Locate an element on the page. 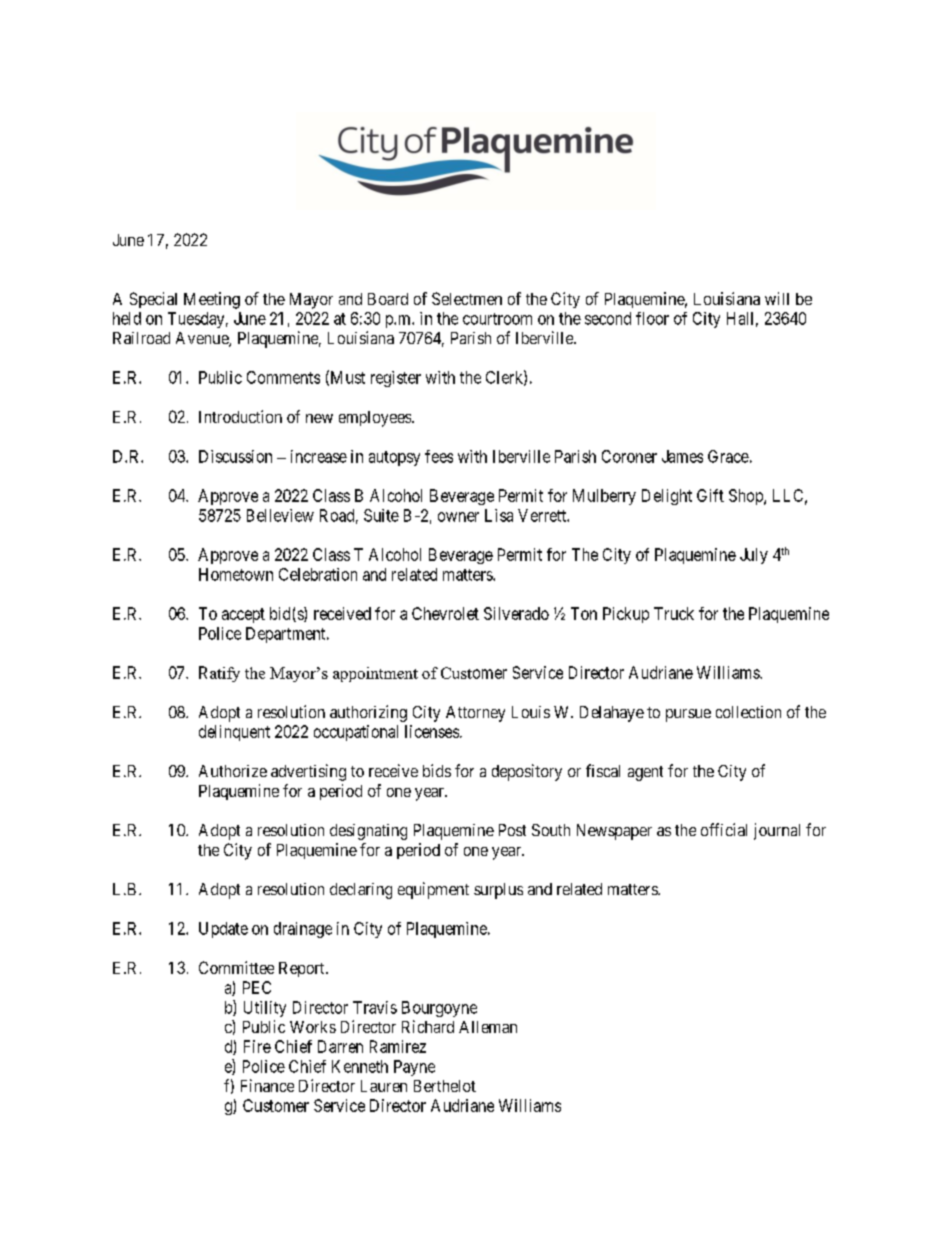 The height and width of the image is (1233, 952). Fire is located at coordinates (257, 1046).
